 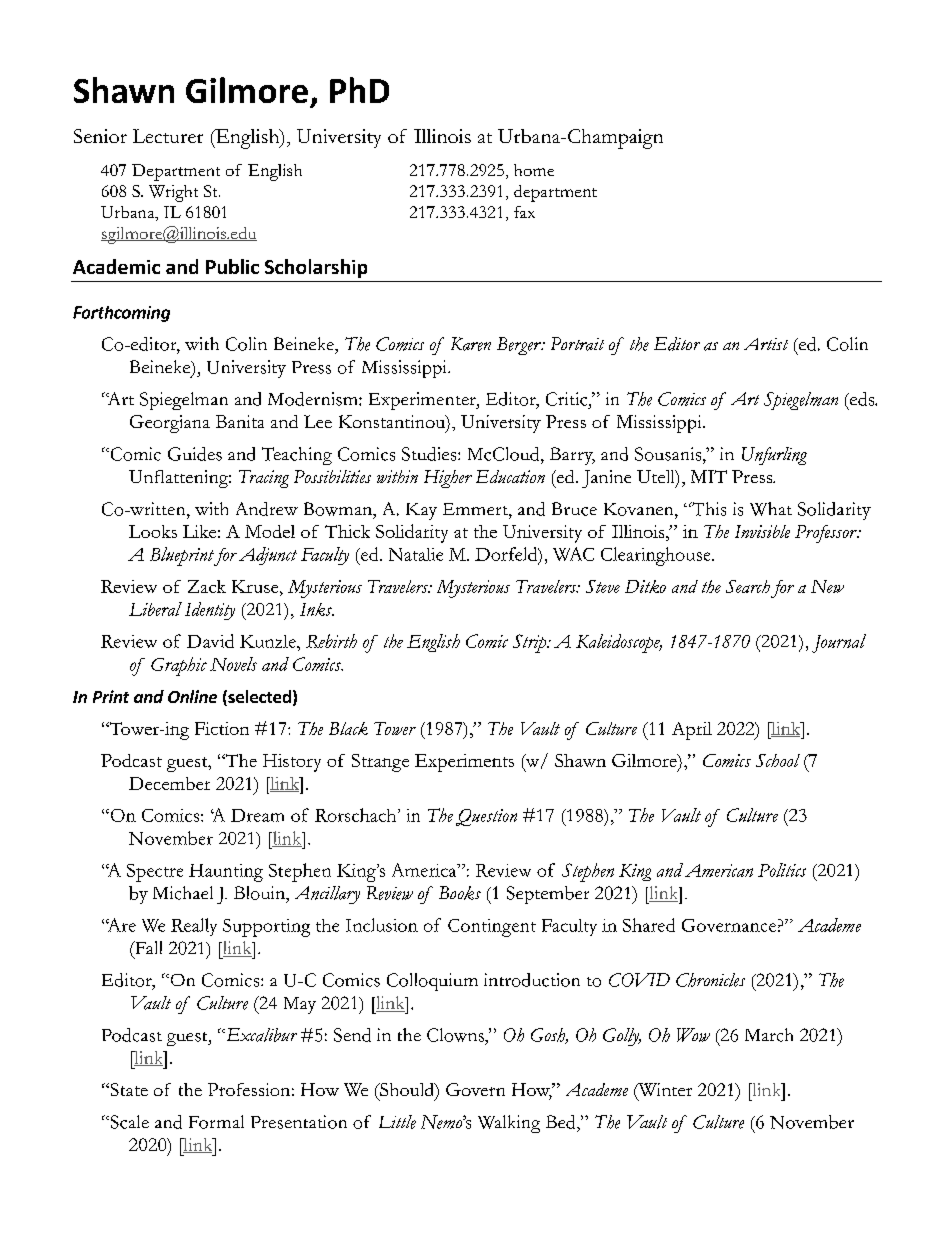 What do you see at coordinates (534, 170) in the screenshot?
I see `home` at bounding box center [534, 170].
